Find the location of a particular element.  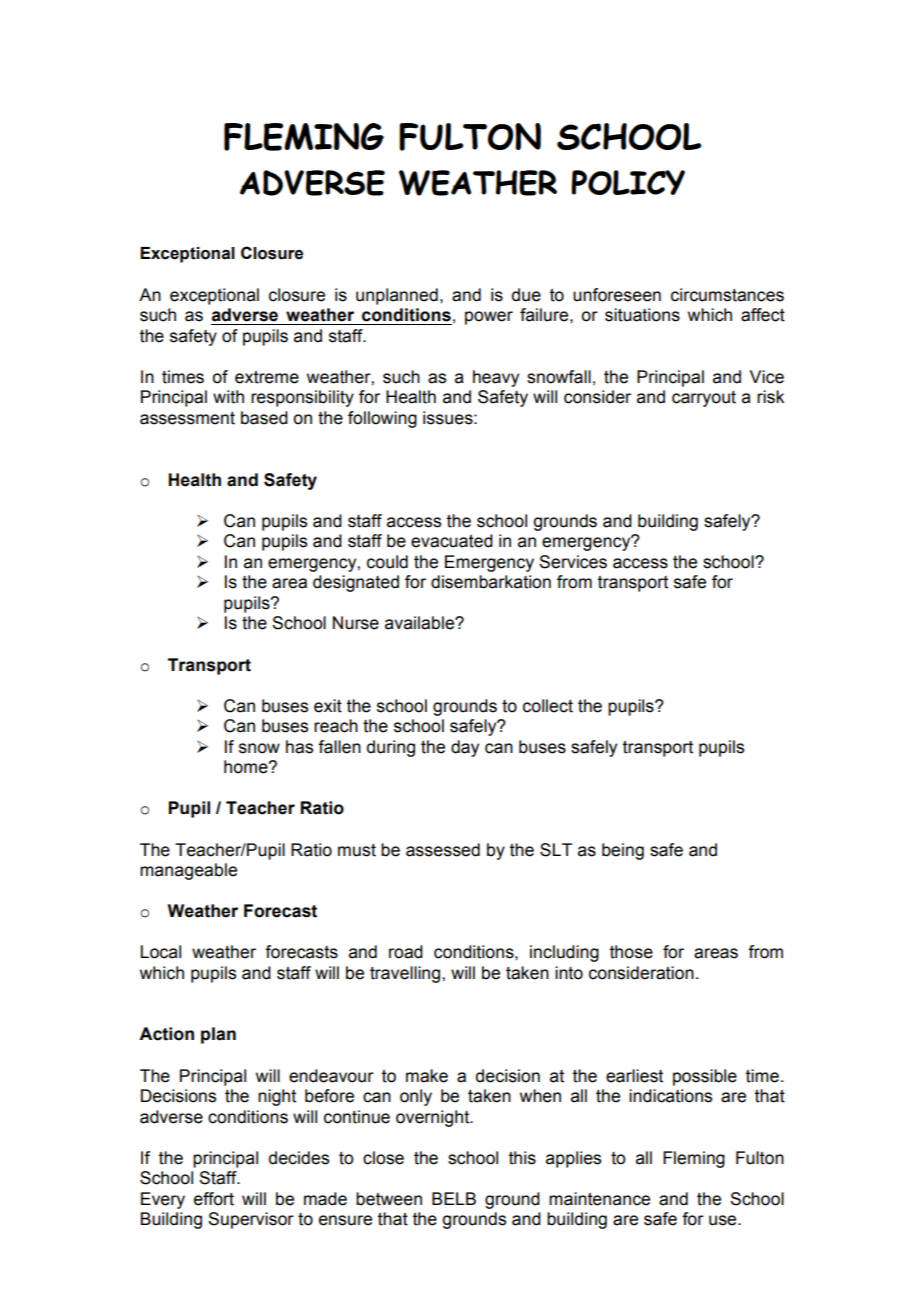

due is located at coordinates (526, 295).
